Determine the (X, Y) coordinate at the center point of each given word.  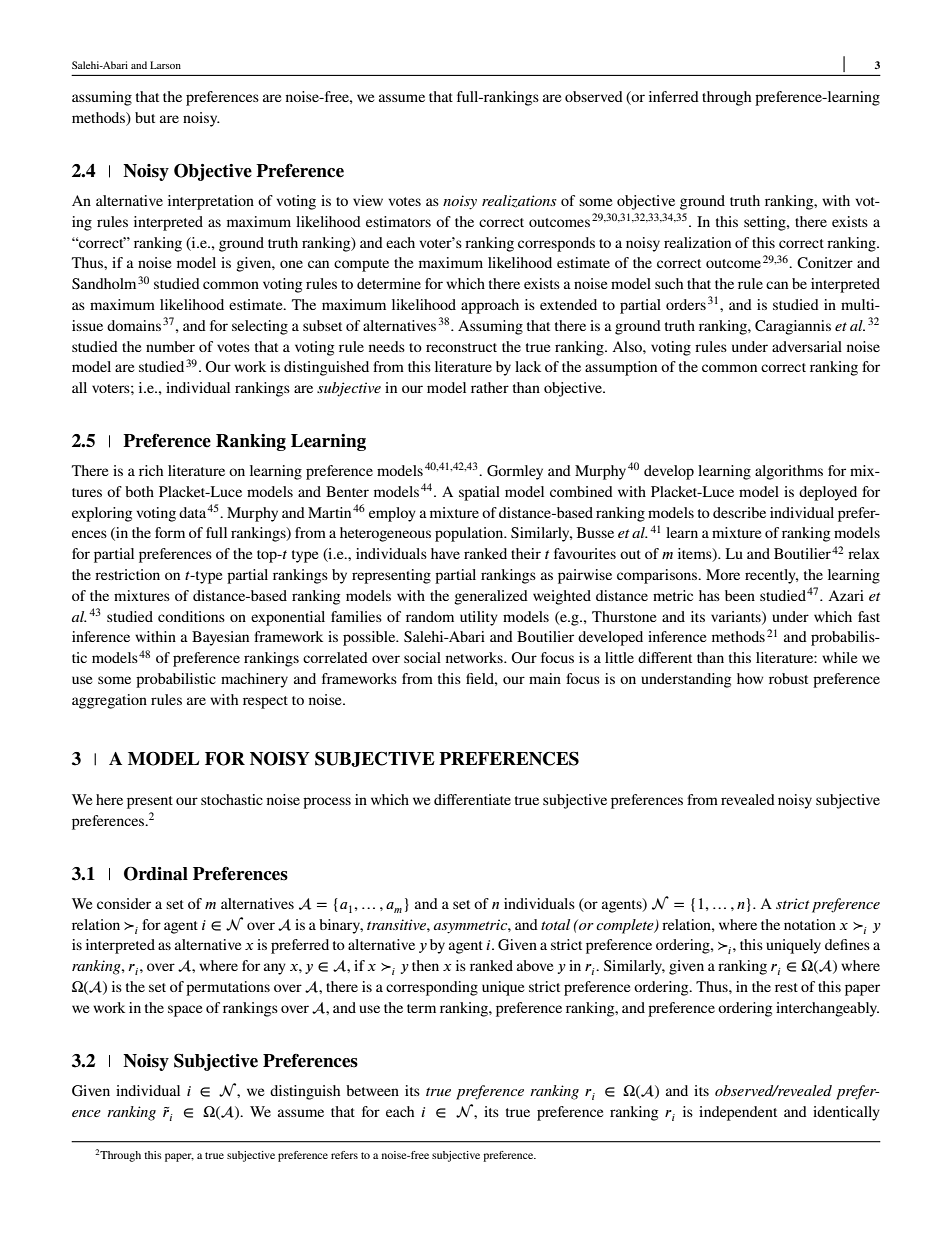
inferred (674, 96)
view (368, 200)
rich (151, 470)
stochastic (232, 799)
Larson (165, 65)
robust (788, 678)
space (185, 1011)
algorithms (789, 472)
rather (490, 387)
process (327, 803)
